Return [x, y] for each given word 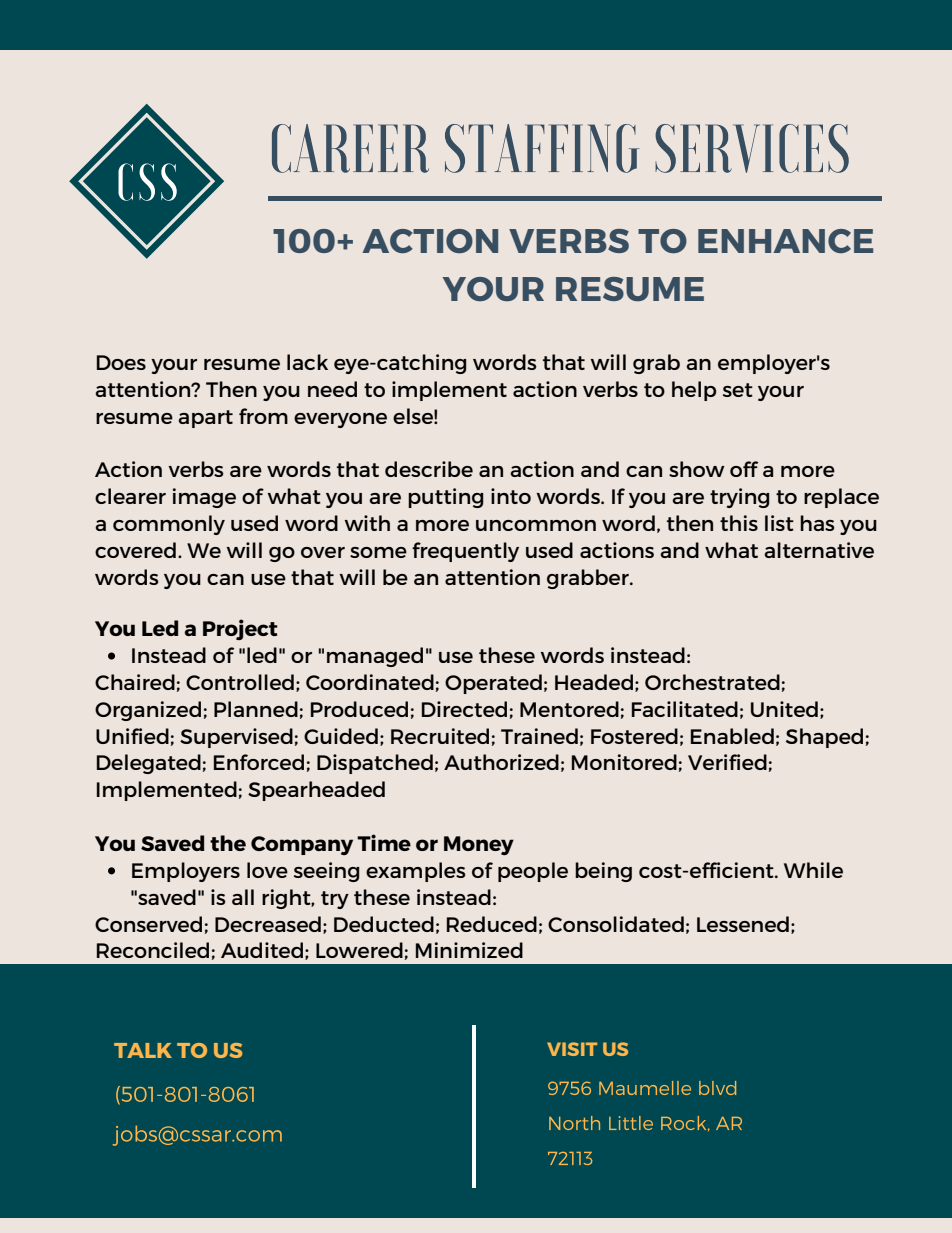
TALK [143, 1050]
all [243, 897]
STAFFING [542, 148]
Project [240, 629]
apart [205, 419]
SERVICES [752, 148]
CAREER [350, 148]
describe [429, 469]
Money [479, 846]
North [574, 1123]
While [813, 870]
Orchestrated [712, 682]
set [738, 390]
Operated [493, 684]
